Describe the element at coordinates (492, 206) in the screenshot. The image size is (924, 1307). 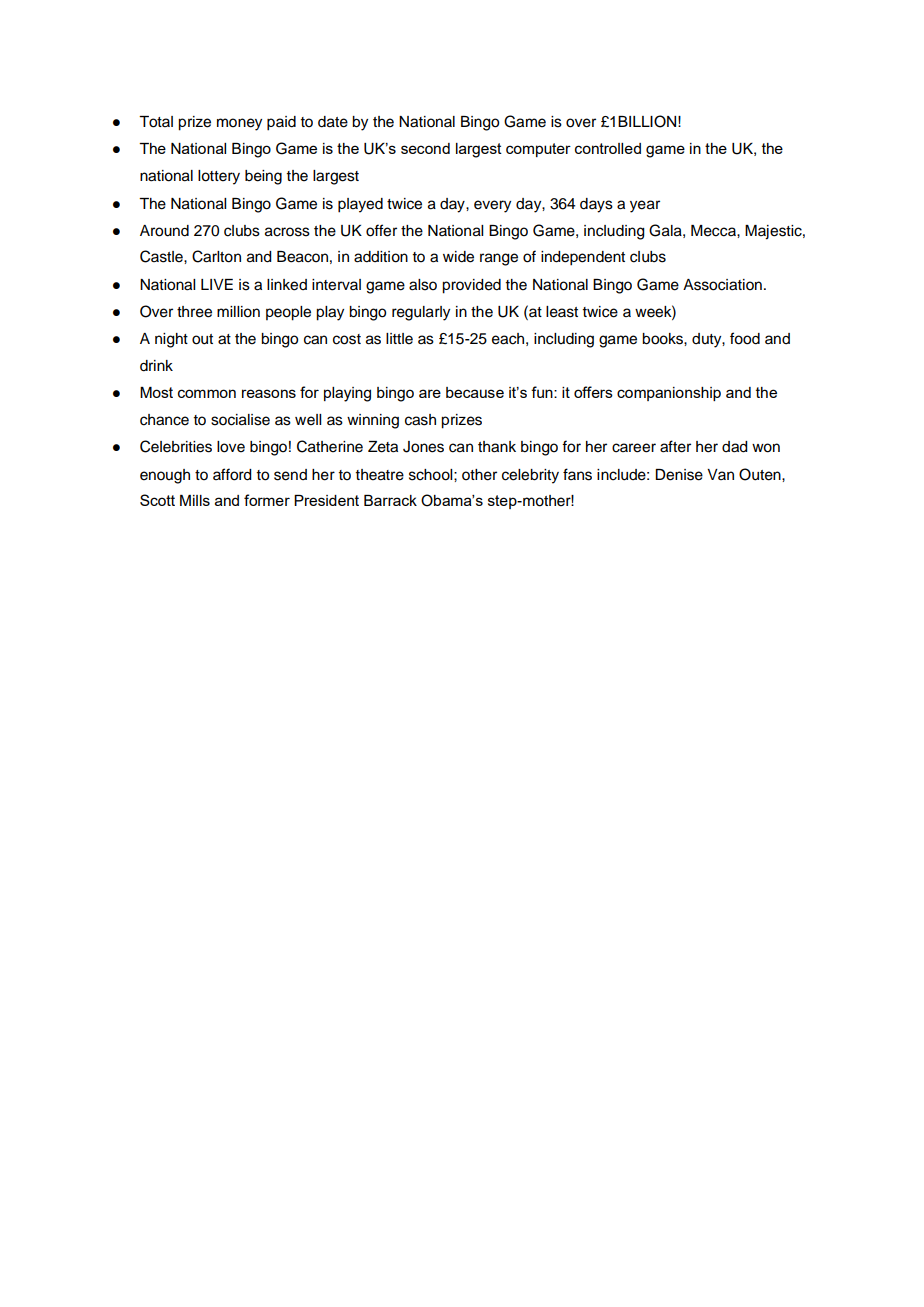
I see `every` at that location.
